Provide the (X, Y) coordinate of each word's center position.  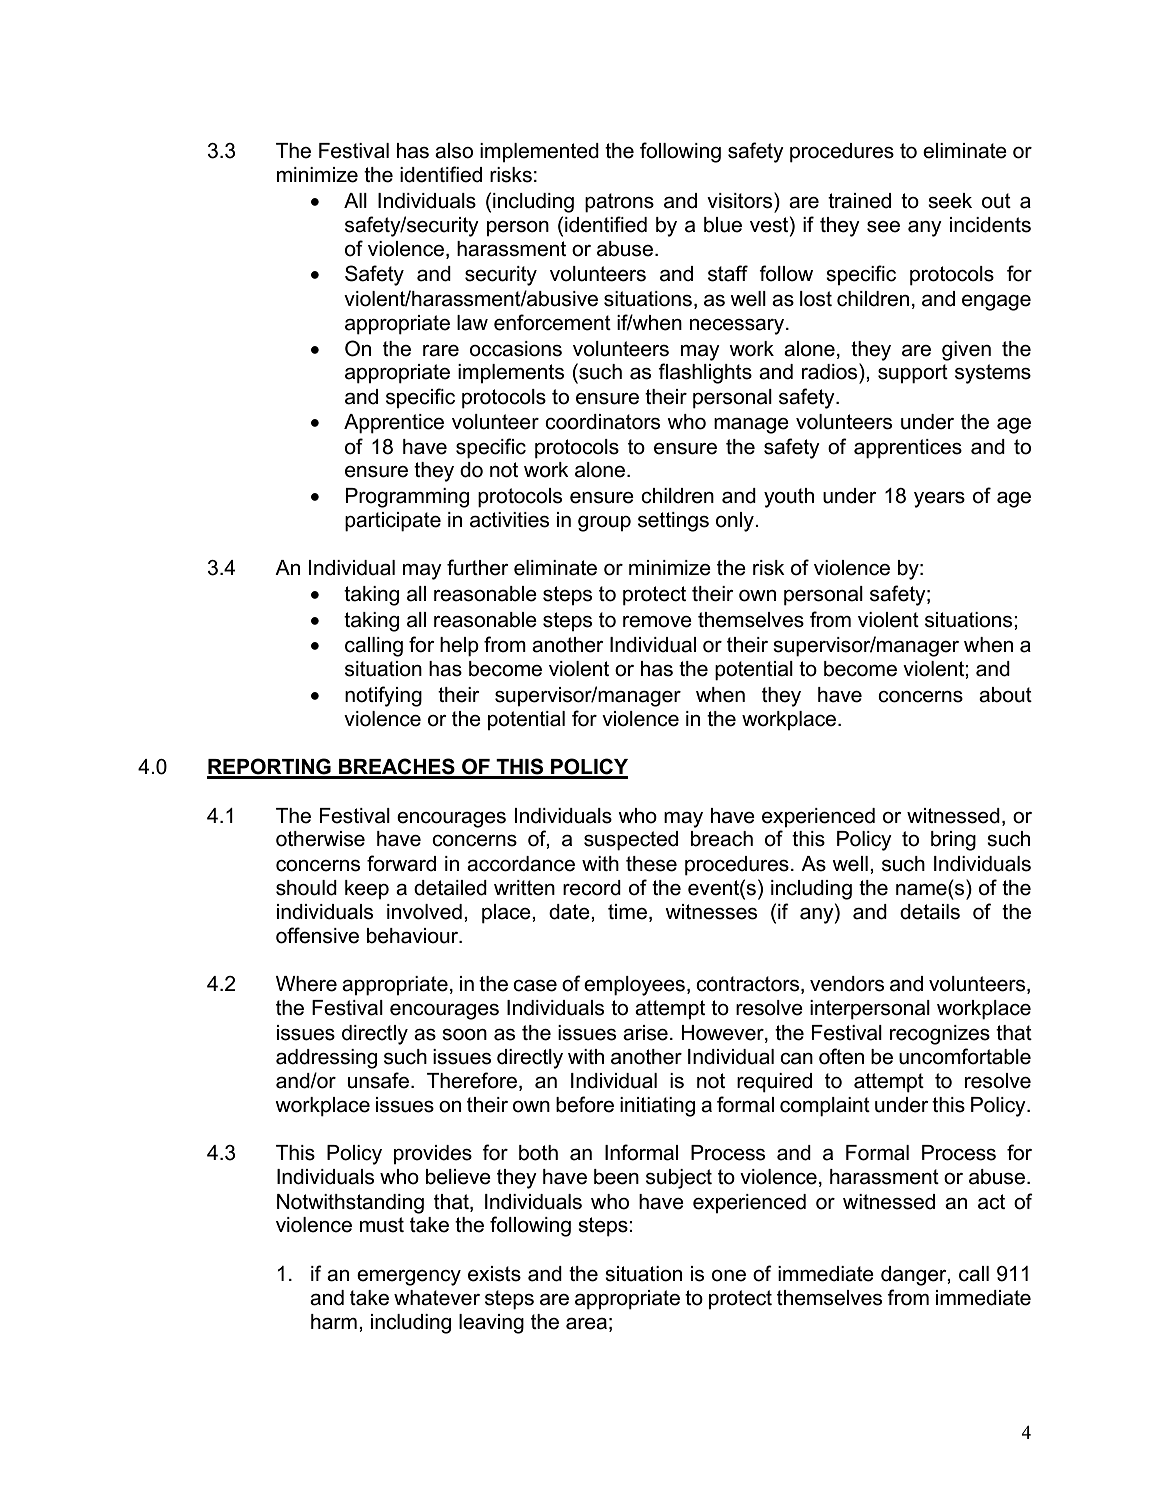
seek (950, 201)
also (454, 151)
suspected (631, 841)
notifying (383, 696)
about (1005, 695)
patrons (619, 203)
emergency (409, 1278)
